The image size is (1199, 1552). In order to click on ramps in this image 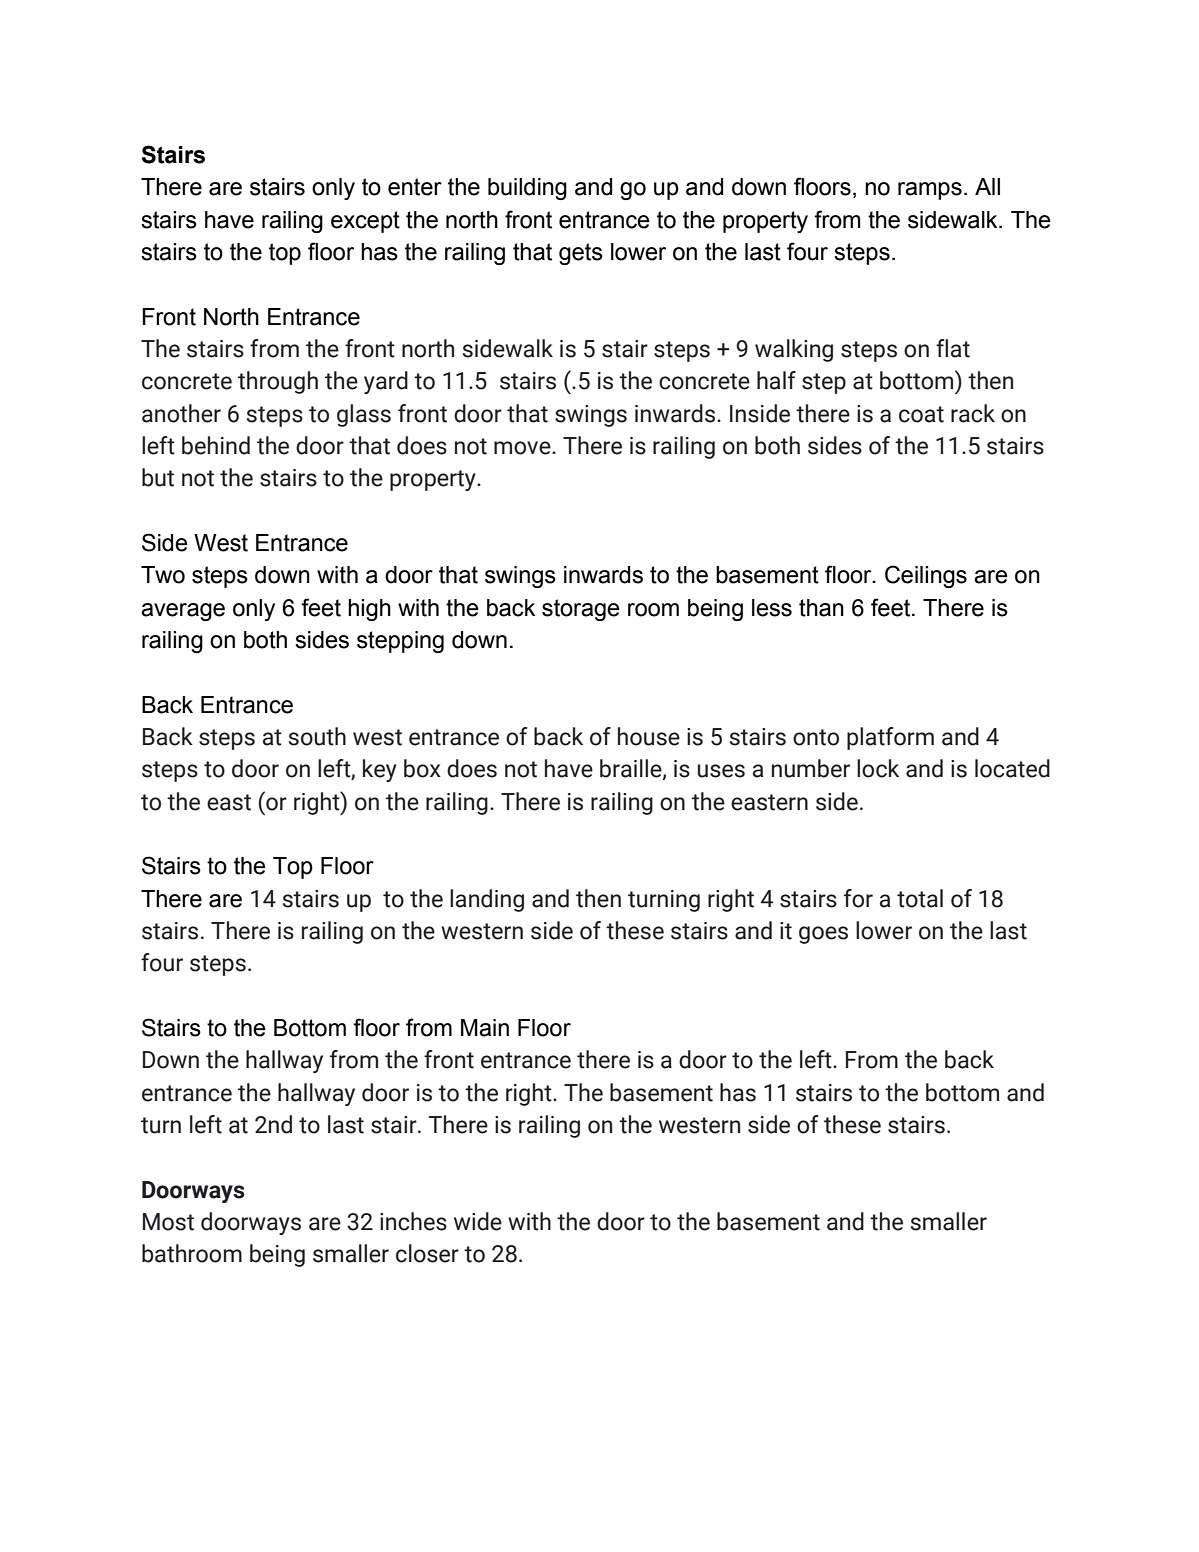, I will do `click(930, 191)`.
